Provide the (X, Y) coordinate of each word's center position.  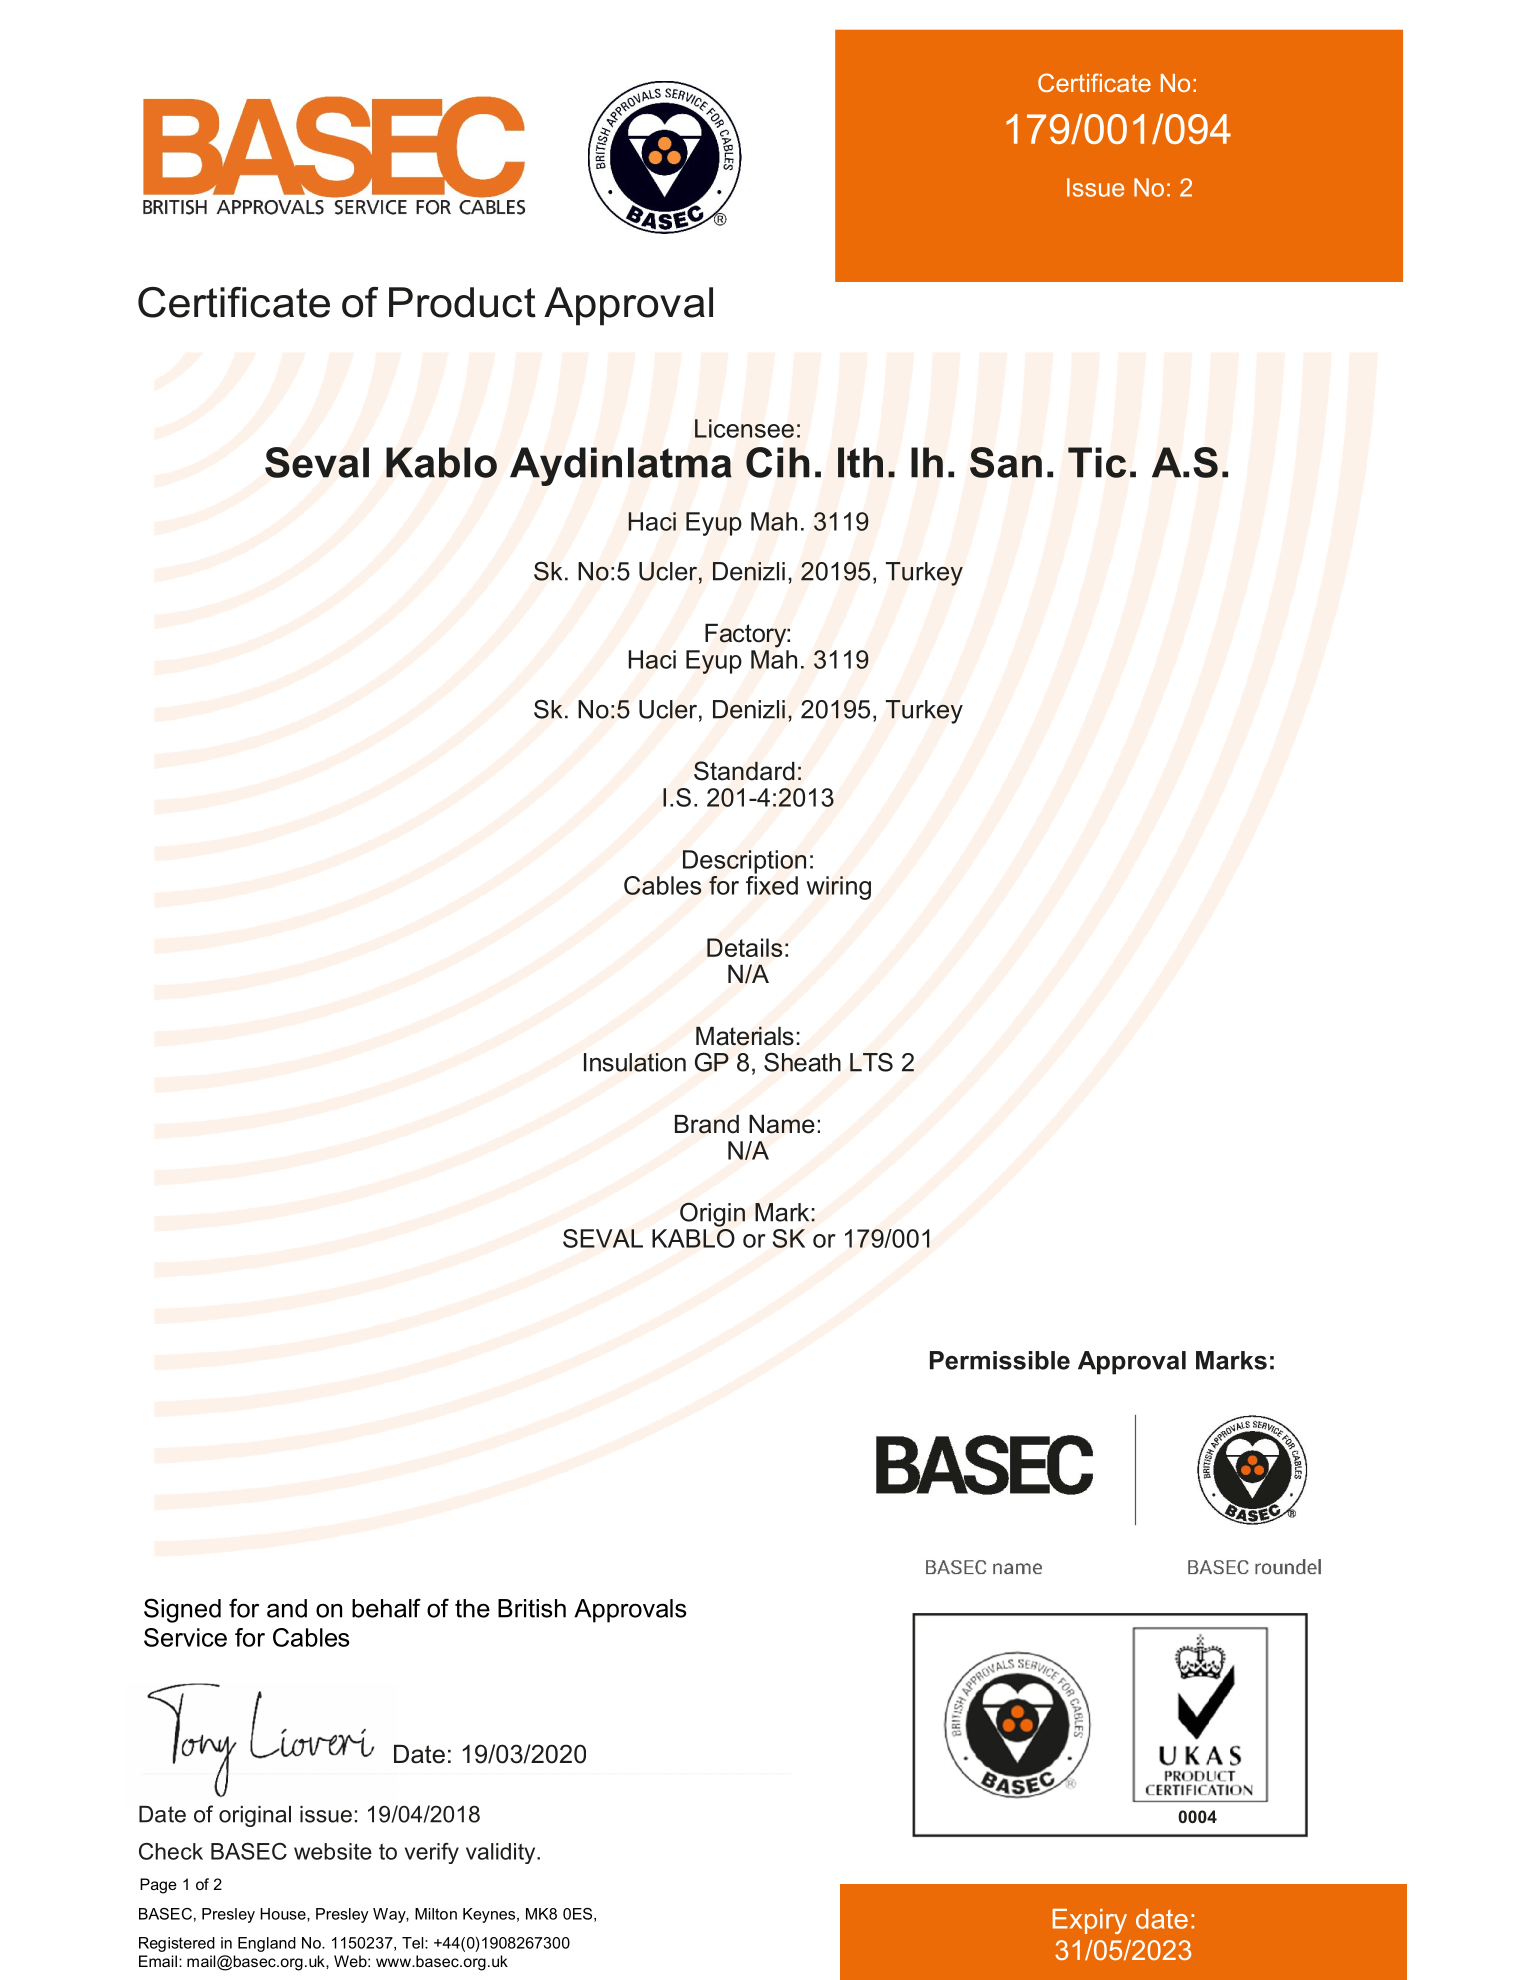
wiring (838, 888)
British (532, 1608)
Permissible (1000, 1360)
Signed (182, 1610)
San (1006, 462)
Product (462, 302)
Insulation (635, 1062)
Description (744, 862)
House (284, 1914)
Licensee (744, 428)
